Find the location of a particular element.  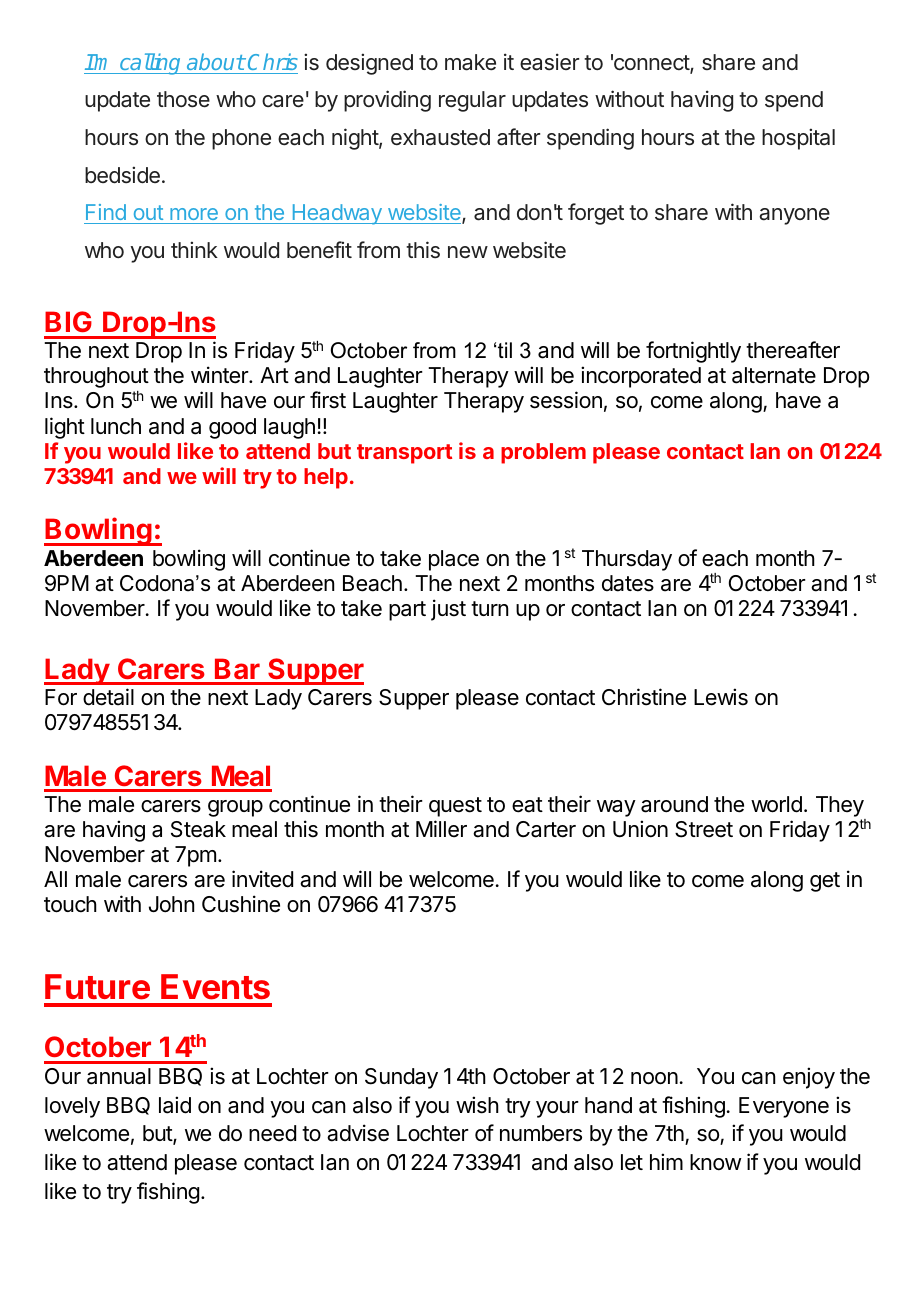

Lewis is located at coordinates (721, 697).
